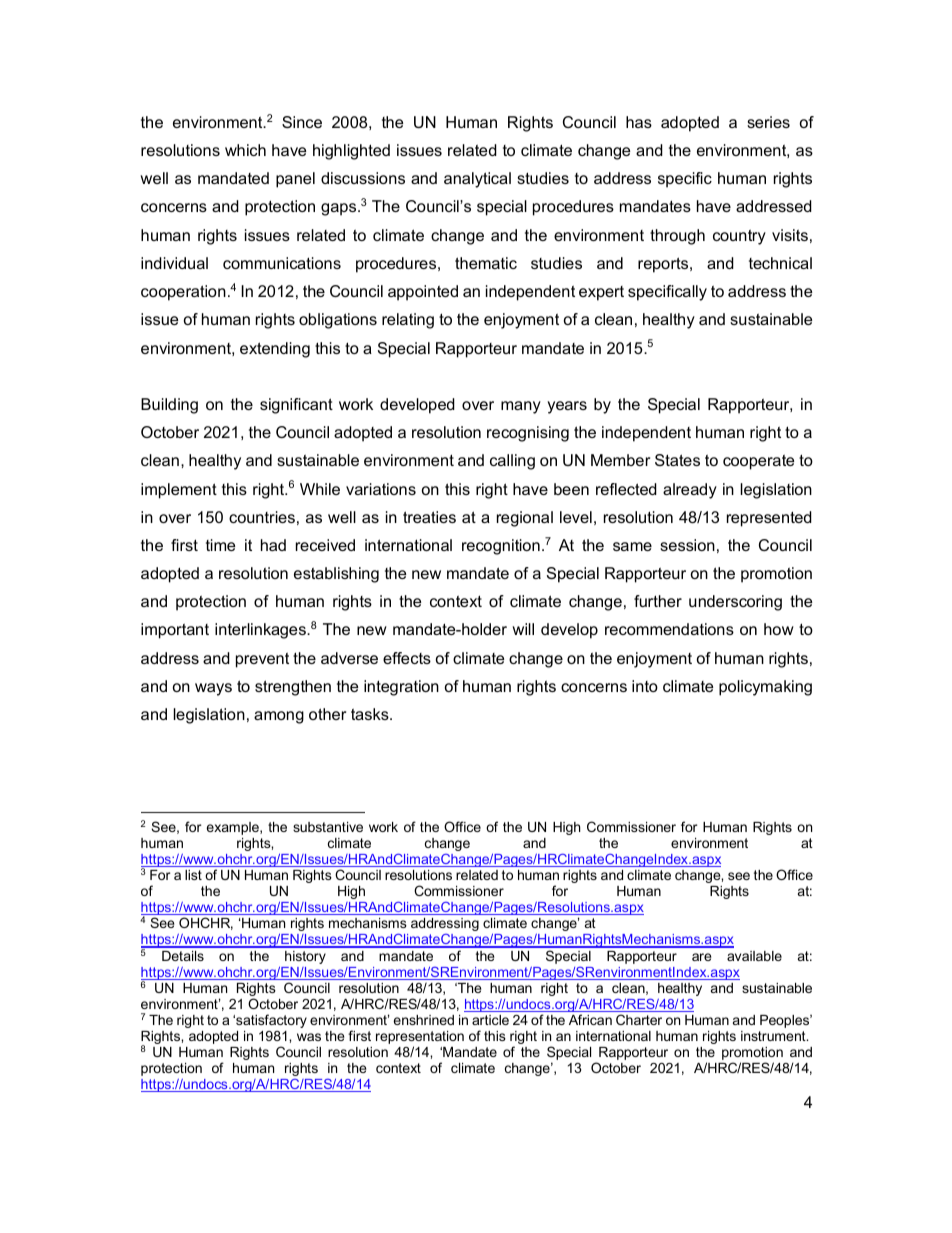 The height and width of the screenshot is (1233, 952). Describe the element at coordinates (735, 603) in the screenshot. I see `underscoring` at that location.
